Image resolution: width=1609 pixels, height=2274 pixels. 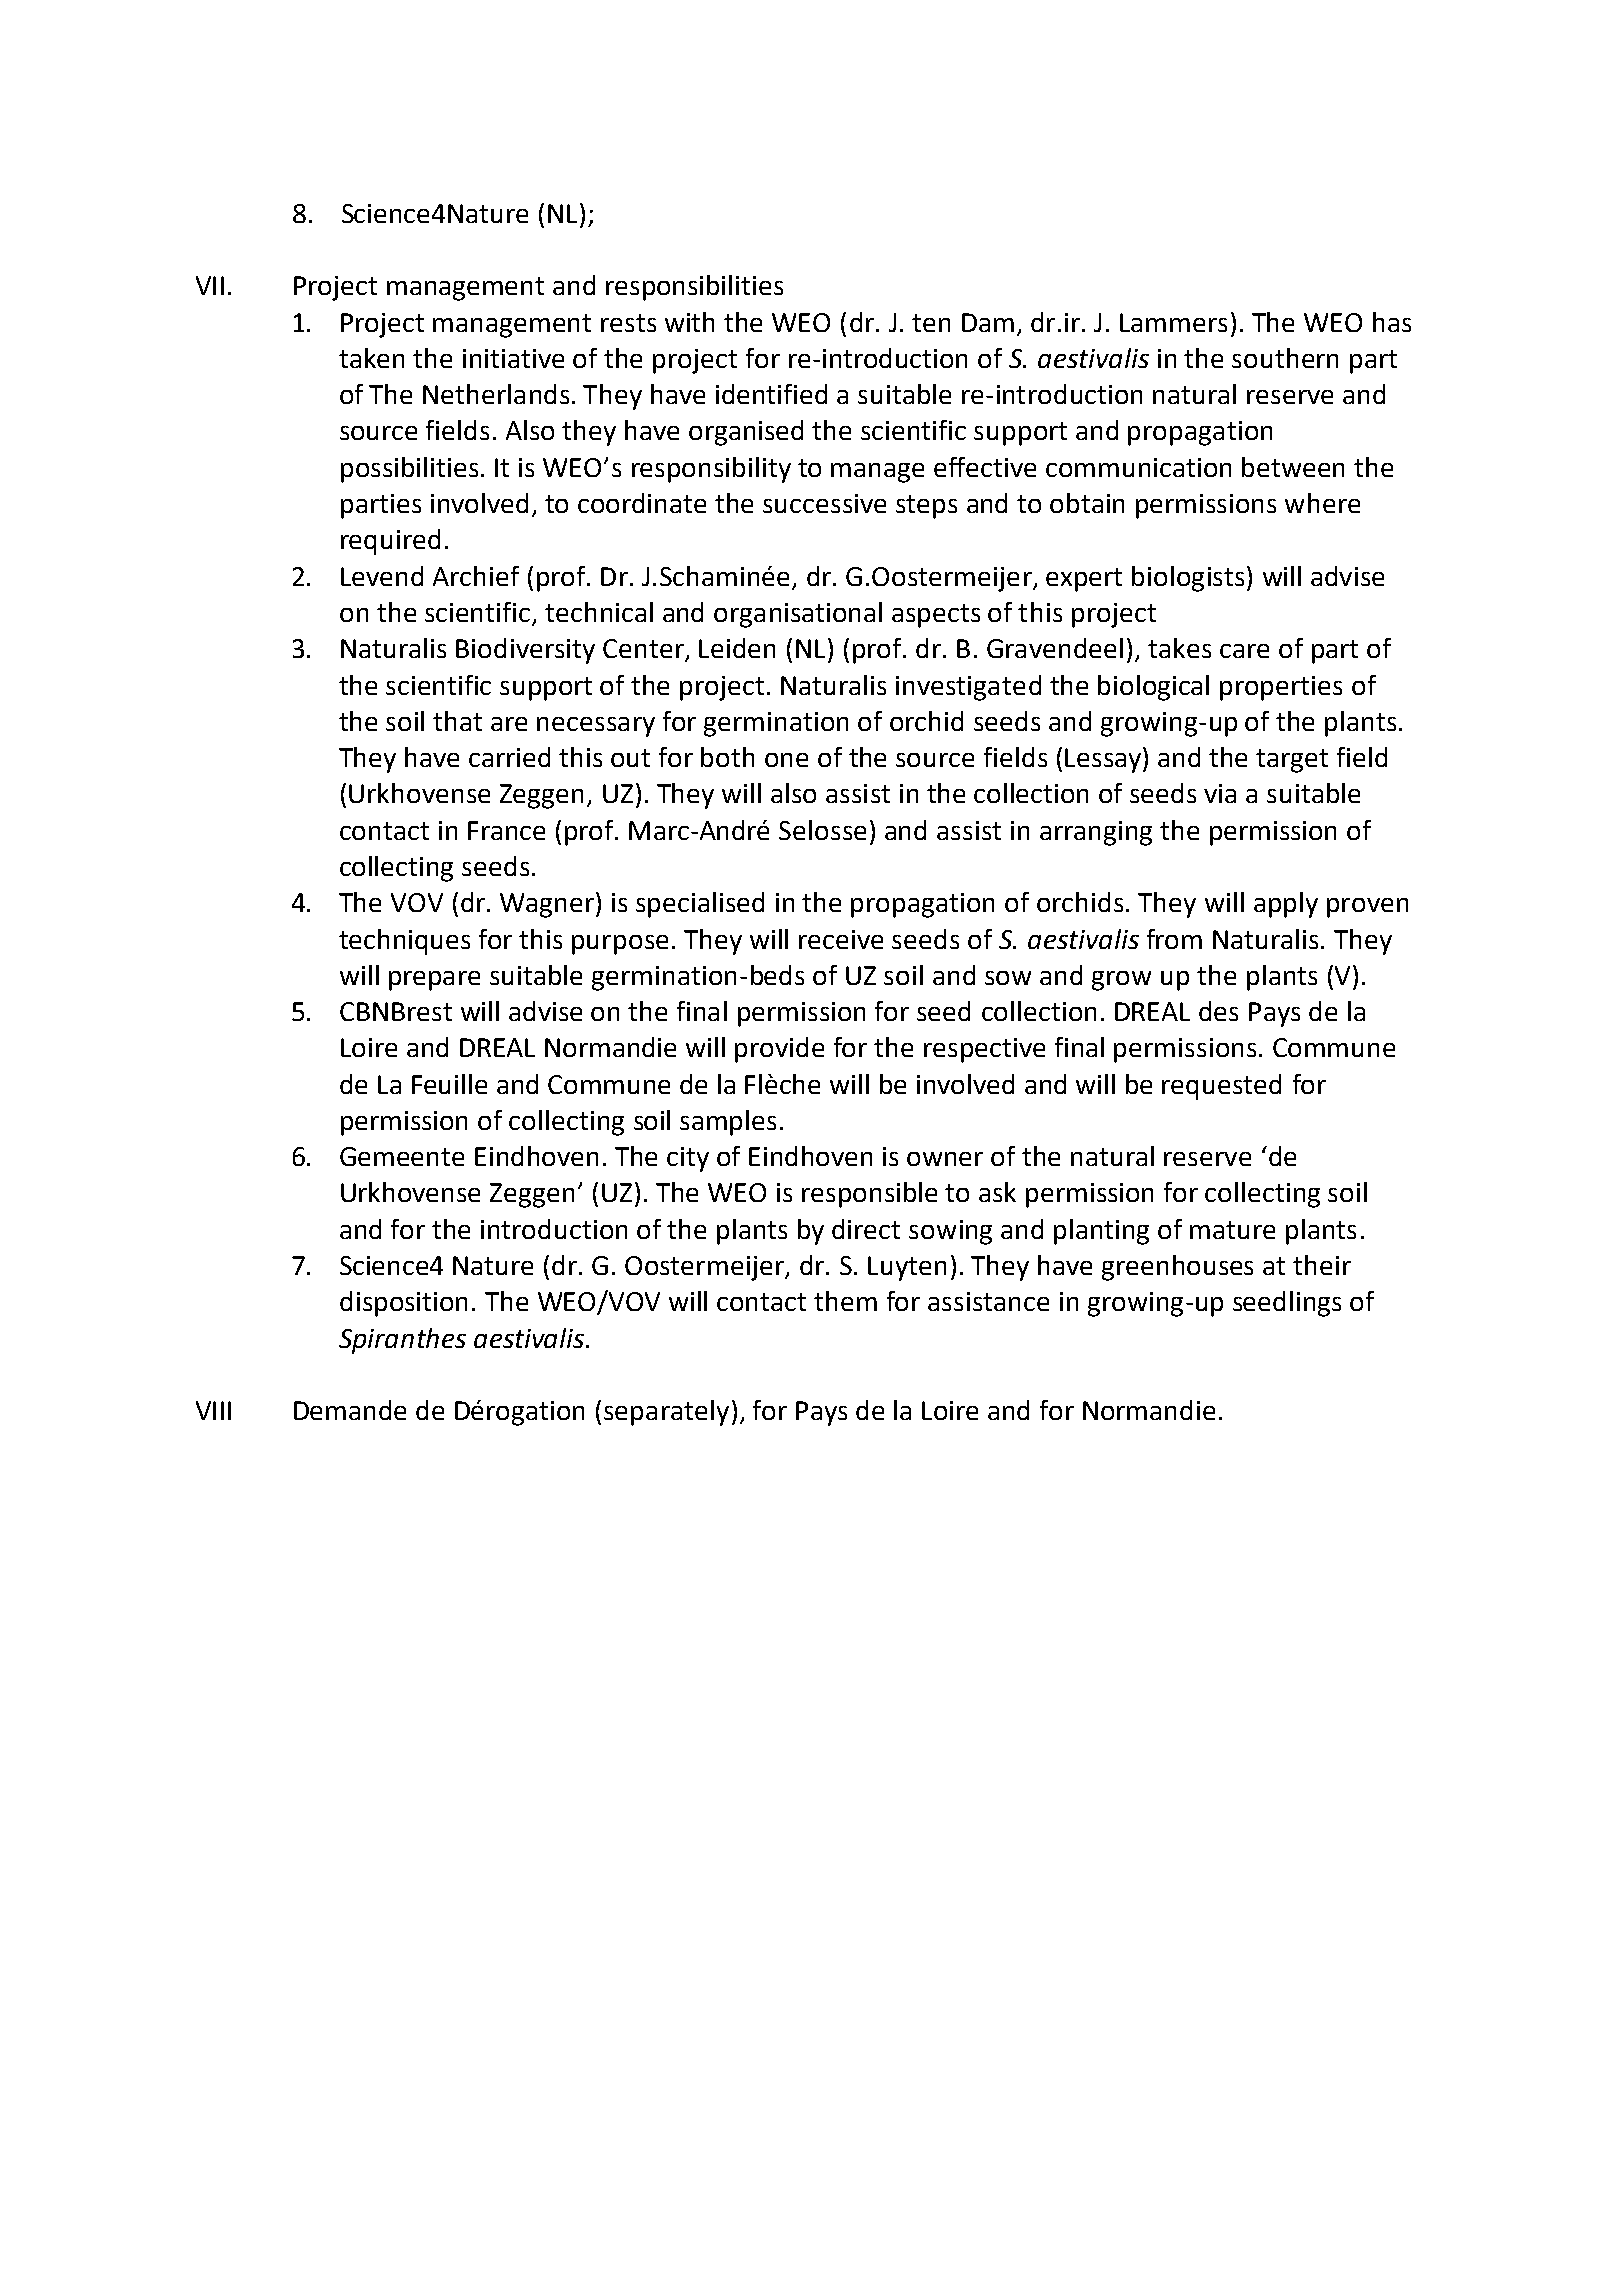 I want to click on specialised, so click(x=700, y=905).
